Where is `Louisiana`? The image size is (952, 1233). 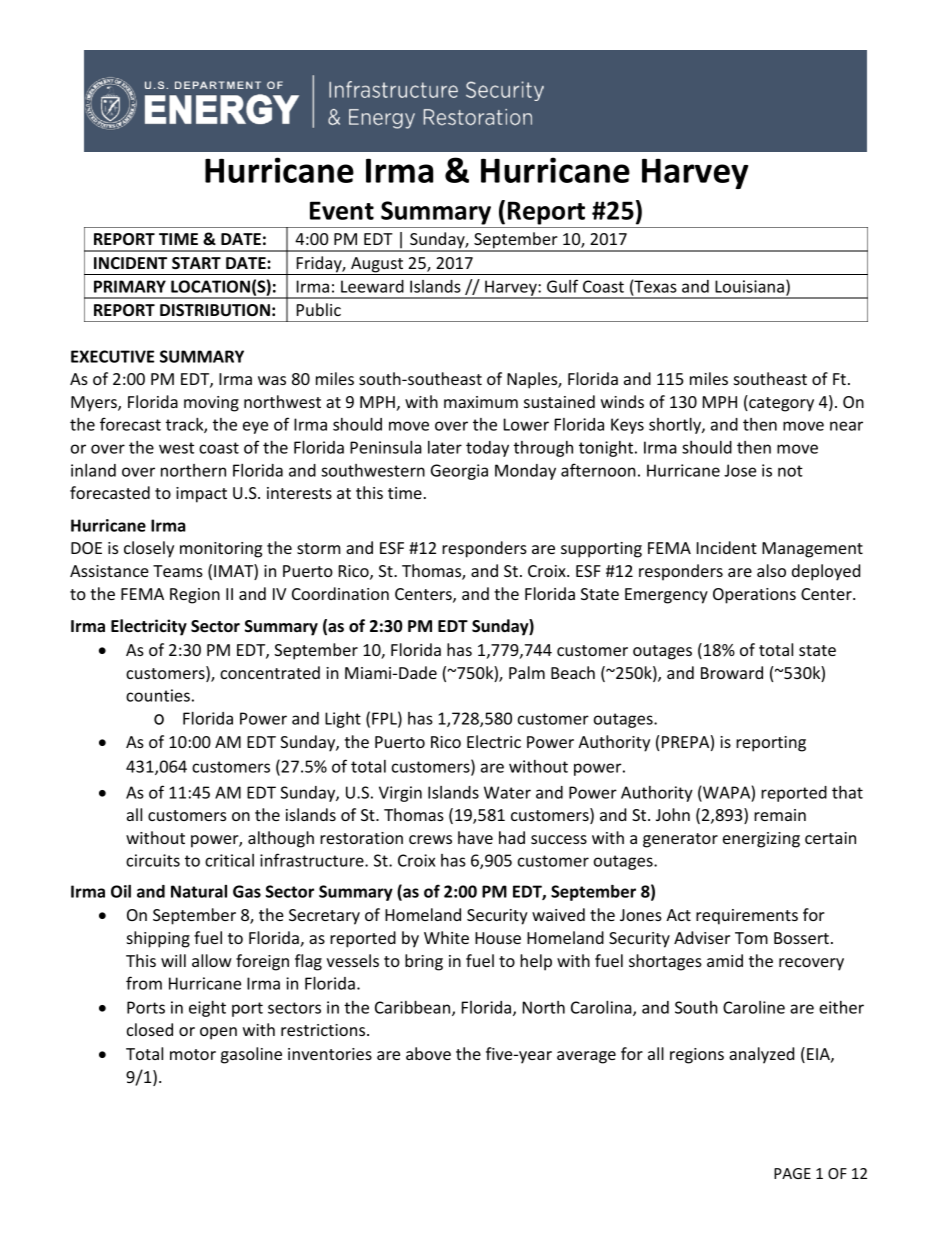 Louisiana is located at coordinates (749, 286).
